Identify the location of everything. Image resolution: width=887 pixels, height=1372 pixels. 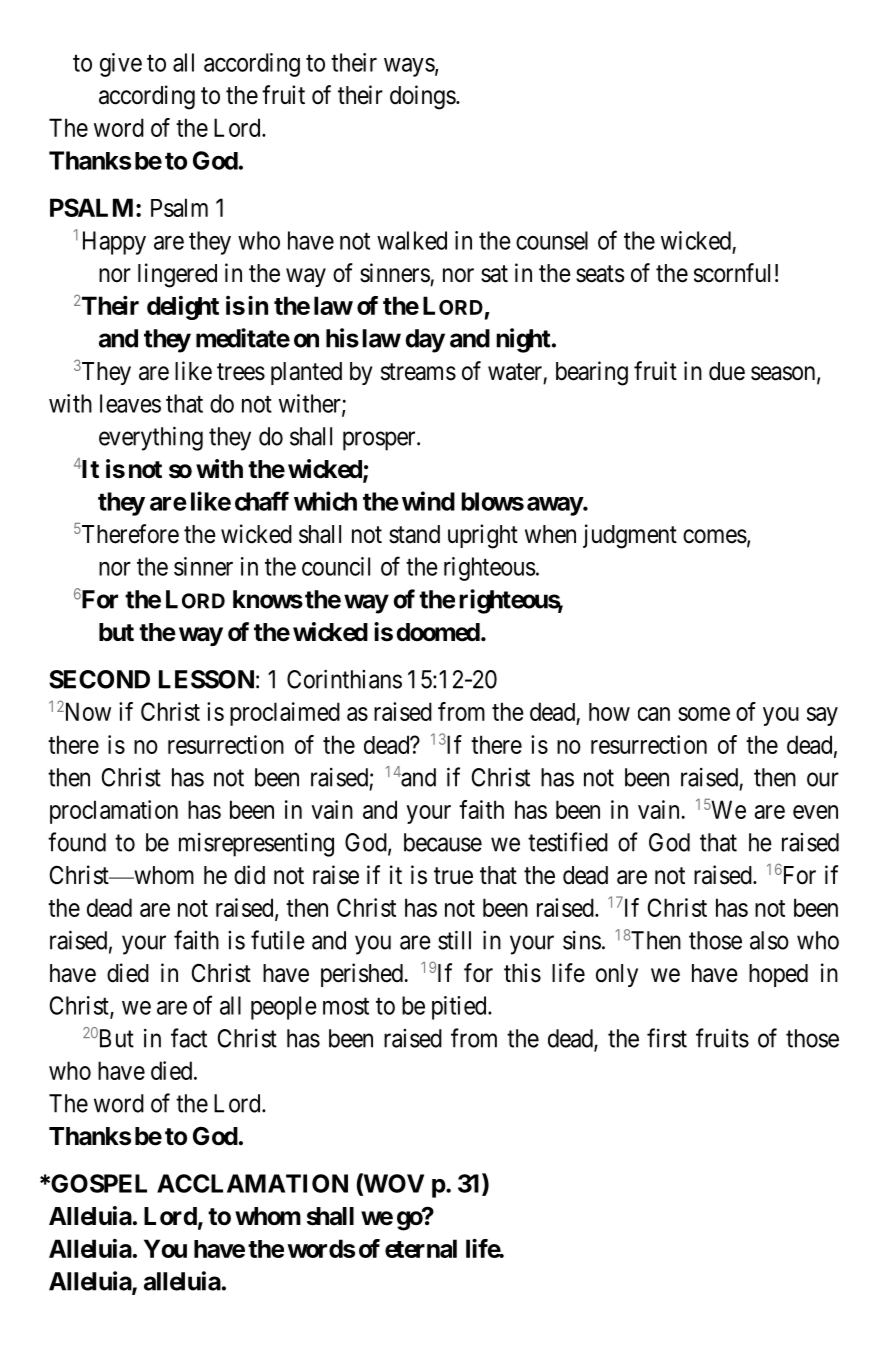
(151, 438).
